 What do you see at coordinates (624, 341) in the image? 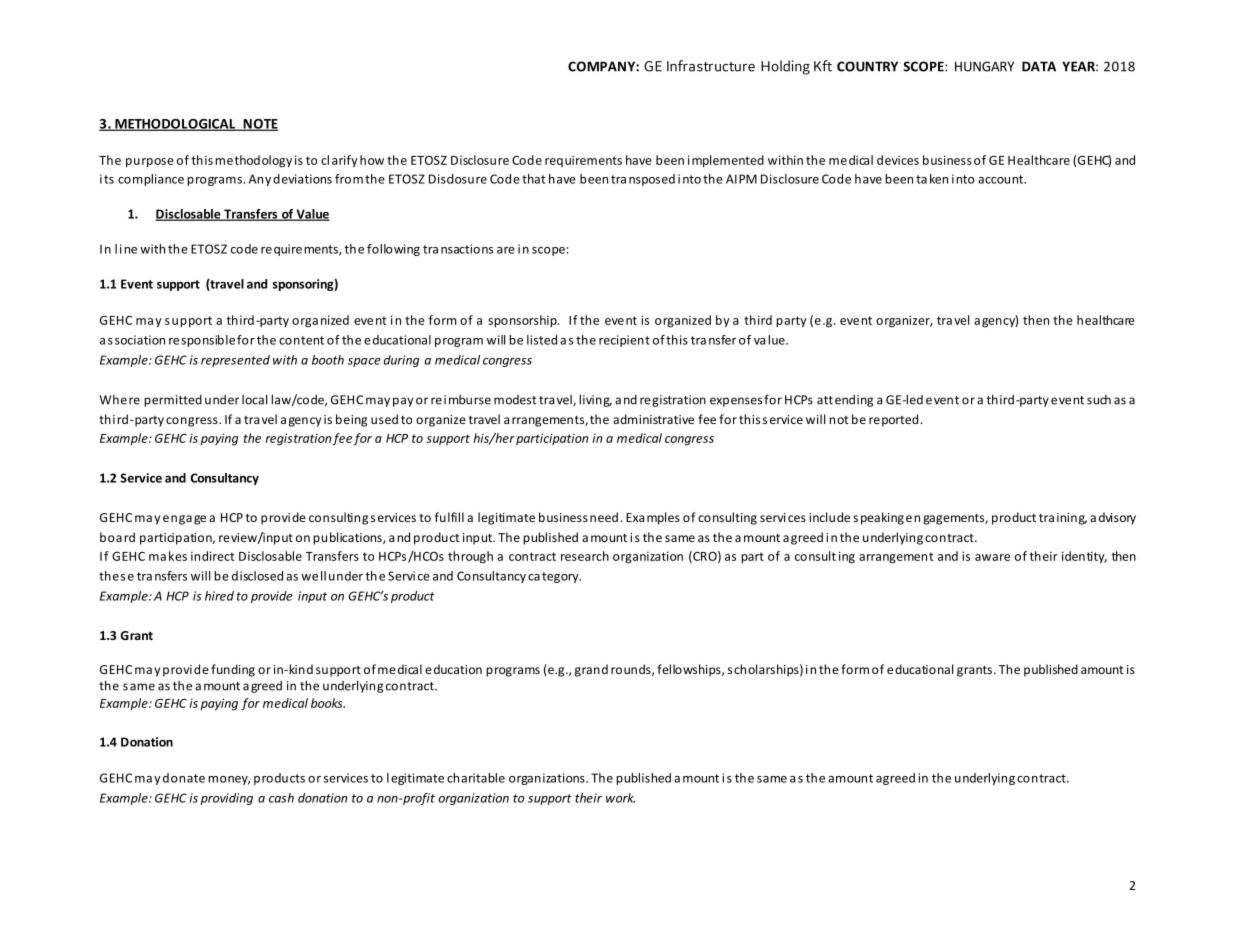
I see `recipient` at bounding box center [624, 341].
